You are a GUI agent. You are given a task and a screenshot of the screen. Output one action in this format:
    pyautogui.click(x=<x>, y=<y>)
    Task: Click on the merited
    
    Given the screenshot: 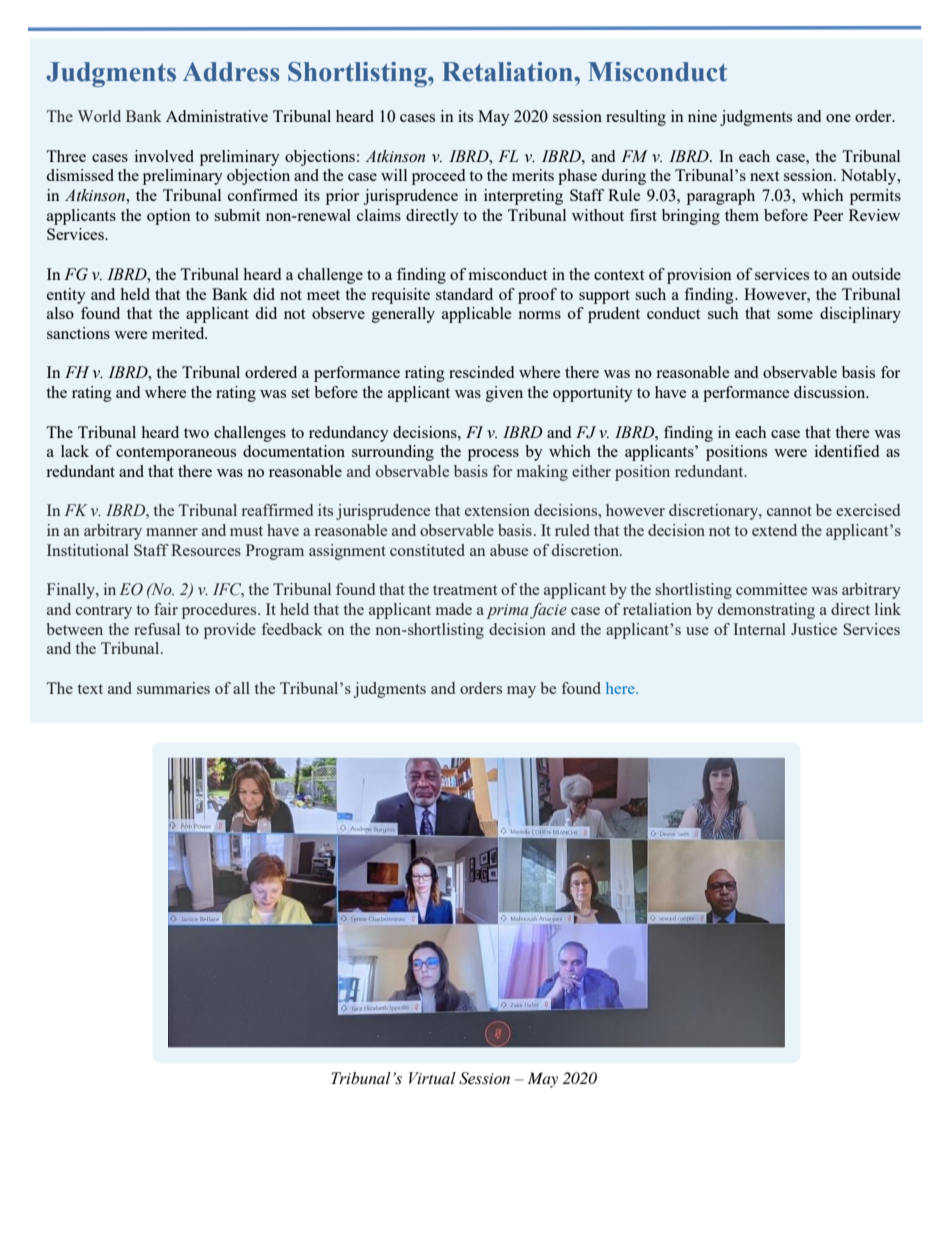 What is the action you would take?
    pyautogui.click(x=179, y=333)
